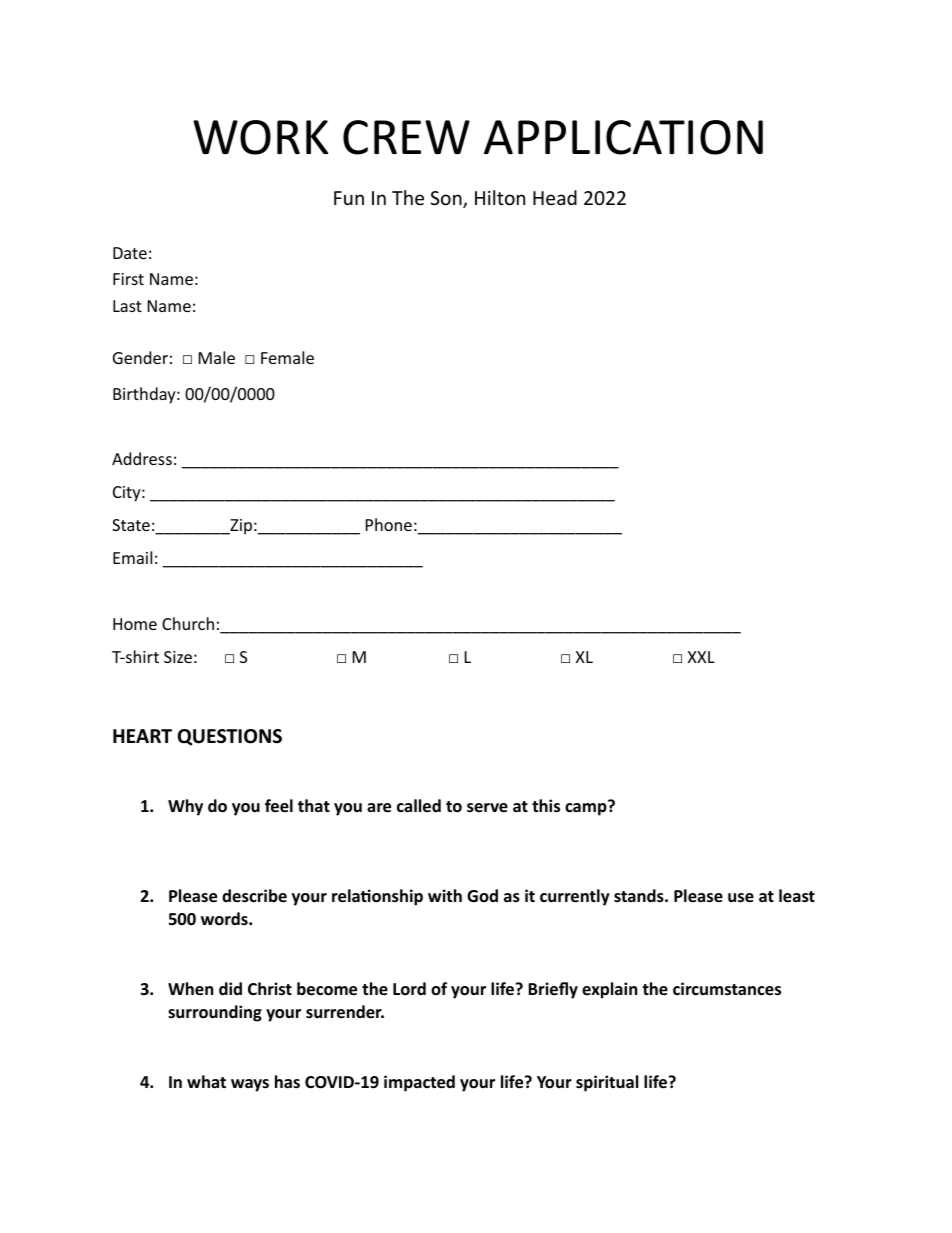  Describe the element at coordinates (185, 807) in the document. I see `Why` at that location.
